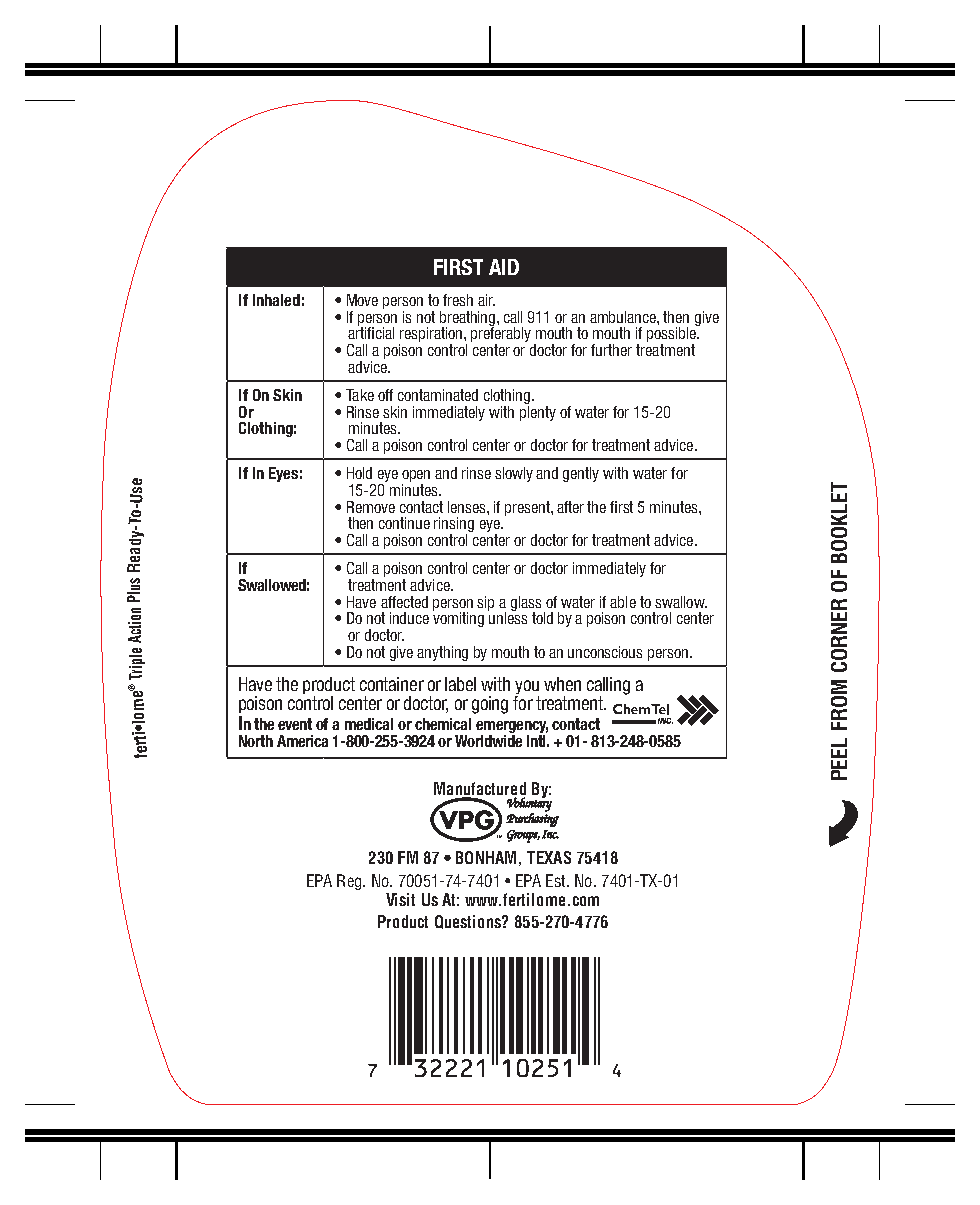  I want to click on America, so click(302, 741).
